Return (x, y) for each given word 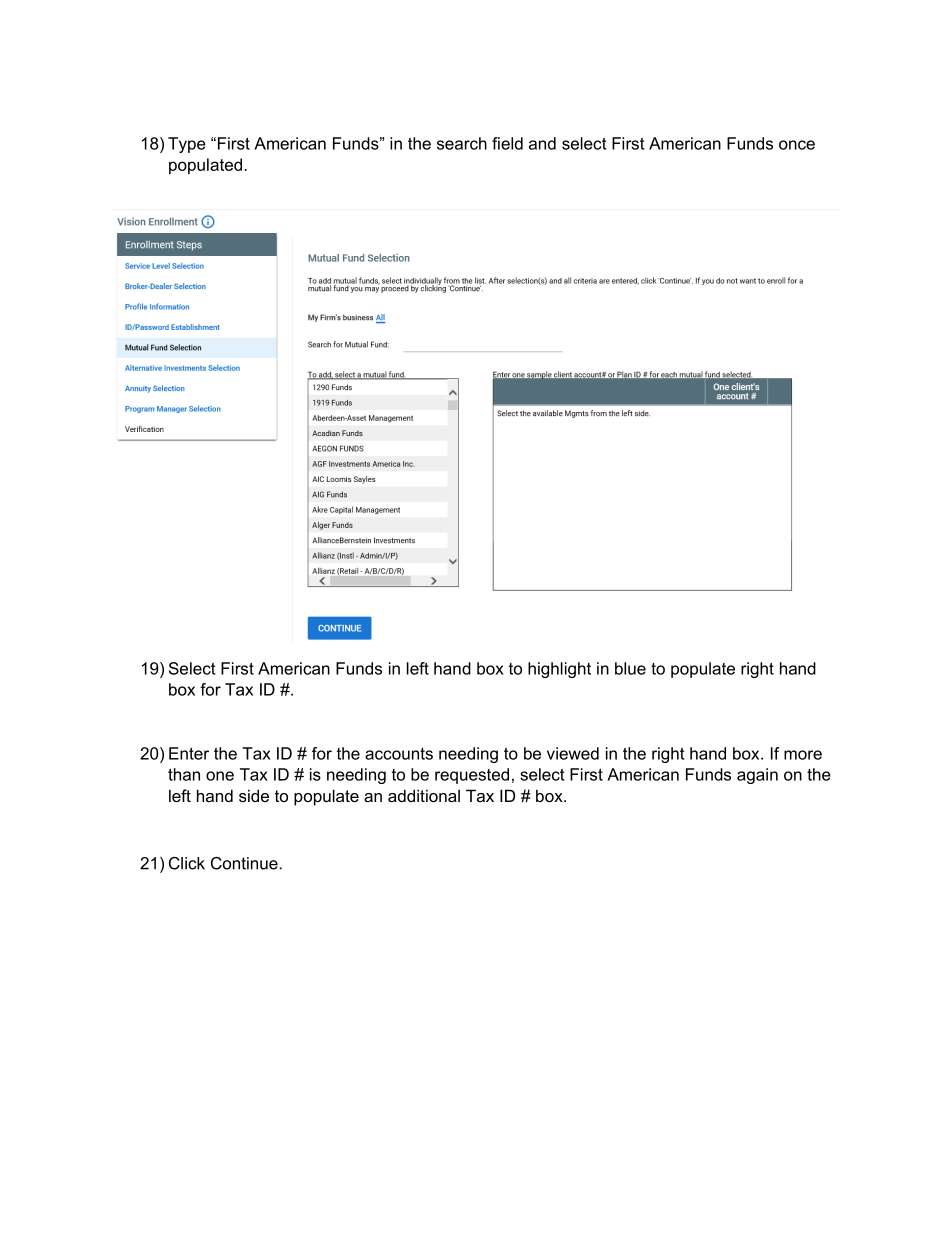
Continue (245, 863)
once (797, 145)
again (757, 776)
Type (187, 145)
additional (424, 795)
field (507, 143)
